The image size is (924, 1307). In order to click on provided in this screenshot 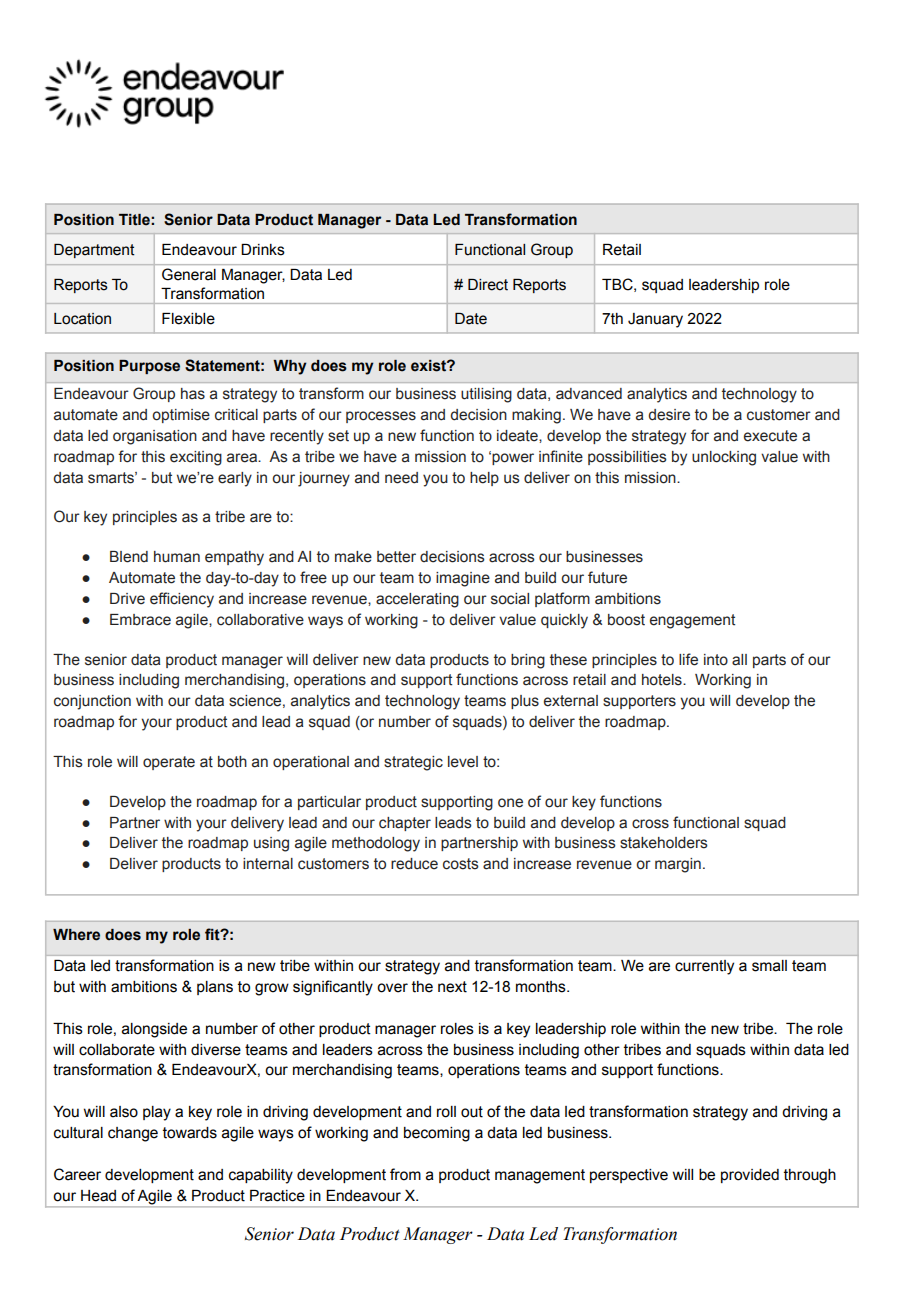, I will do `click(750, 1176)`.
